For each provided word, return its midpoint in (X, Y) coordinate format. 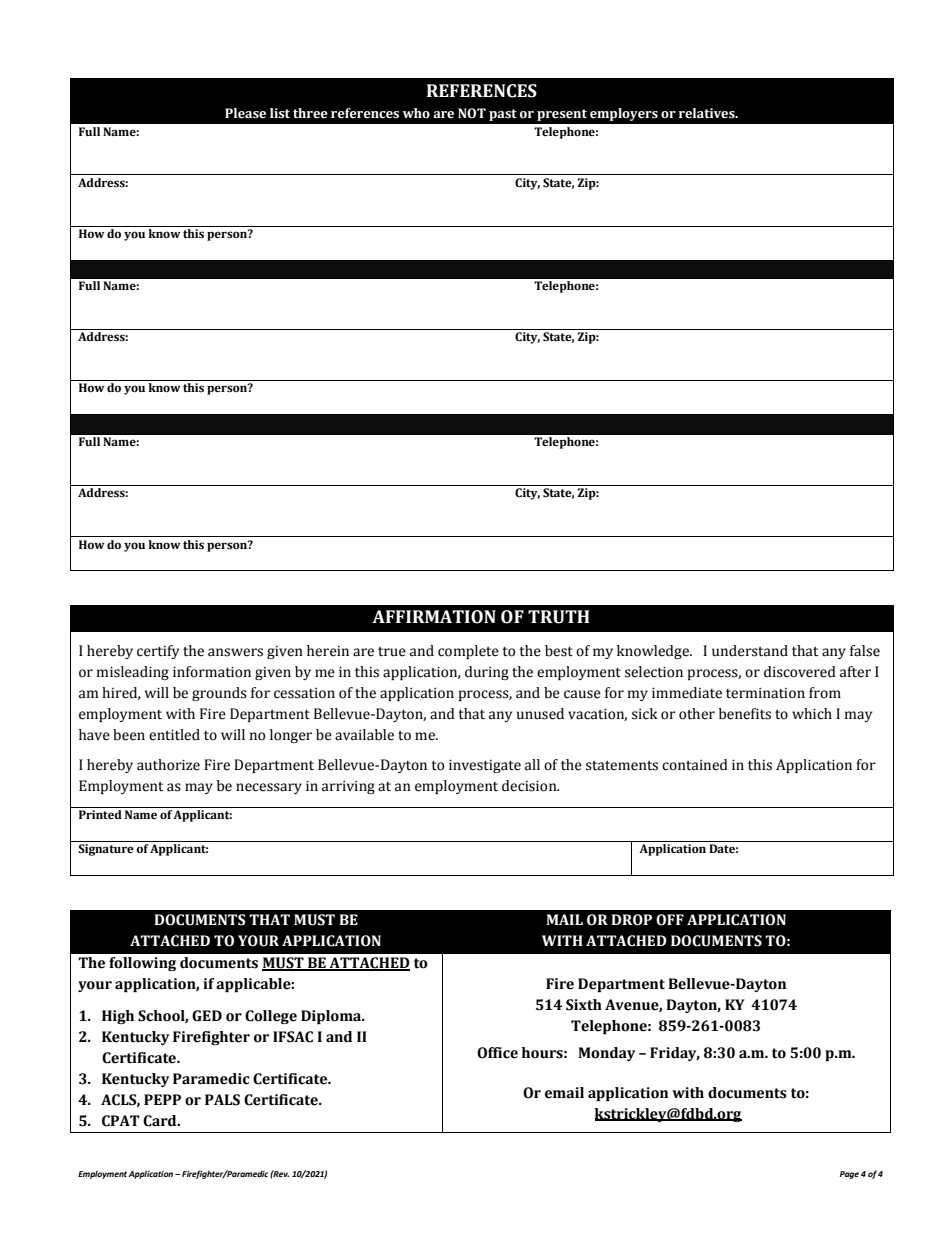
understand (750, 651)
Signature (106, 850)
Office (497, 1053)
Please (245, 113)
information (212, 672)
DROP (631, 920)
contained (695, 765)
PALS (222, 1100)
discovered (800, 672)
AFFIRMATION (434, 617)
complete (468, 652)
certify (158, 652)
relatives (708, 113)
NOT (472, 113)
